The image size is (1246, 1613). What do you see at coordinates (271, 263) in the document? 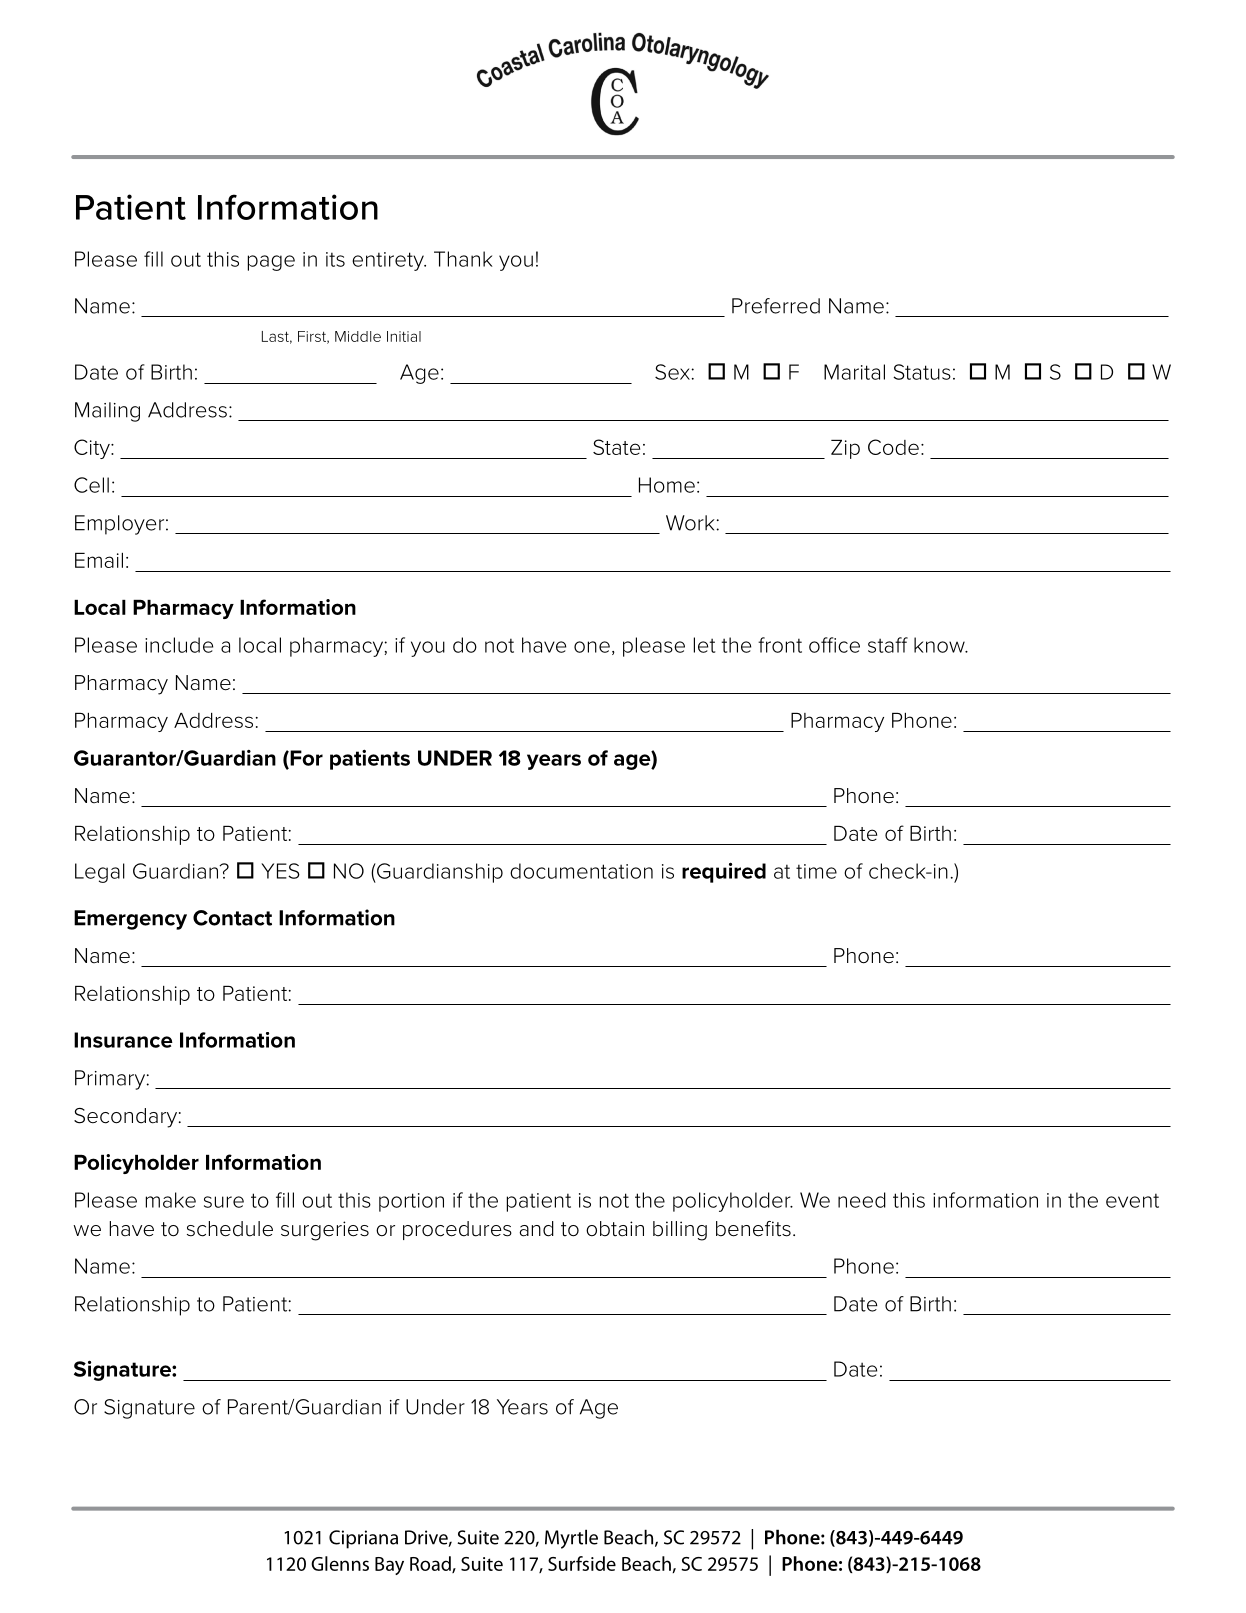
I see `page` at bounding box center [271, 263].
